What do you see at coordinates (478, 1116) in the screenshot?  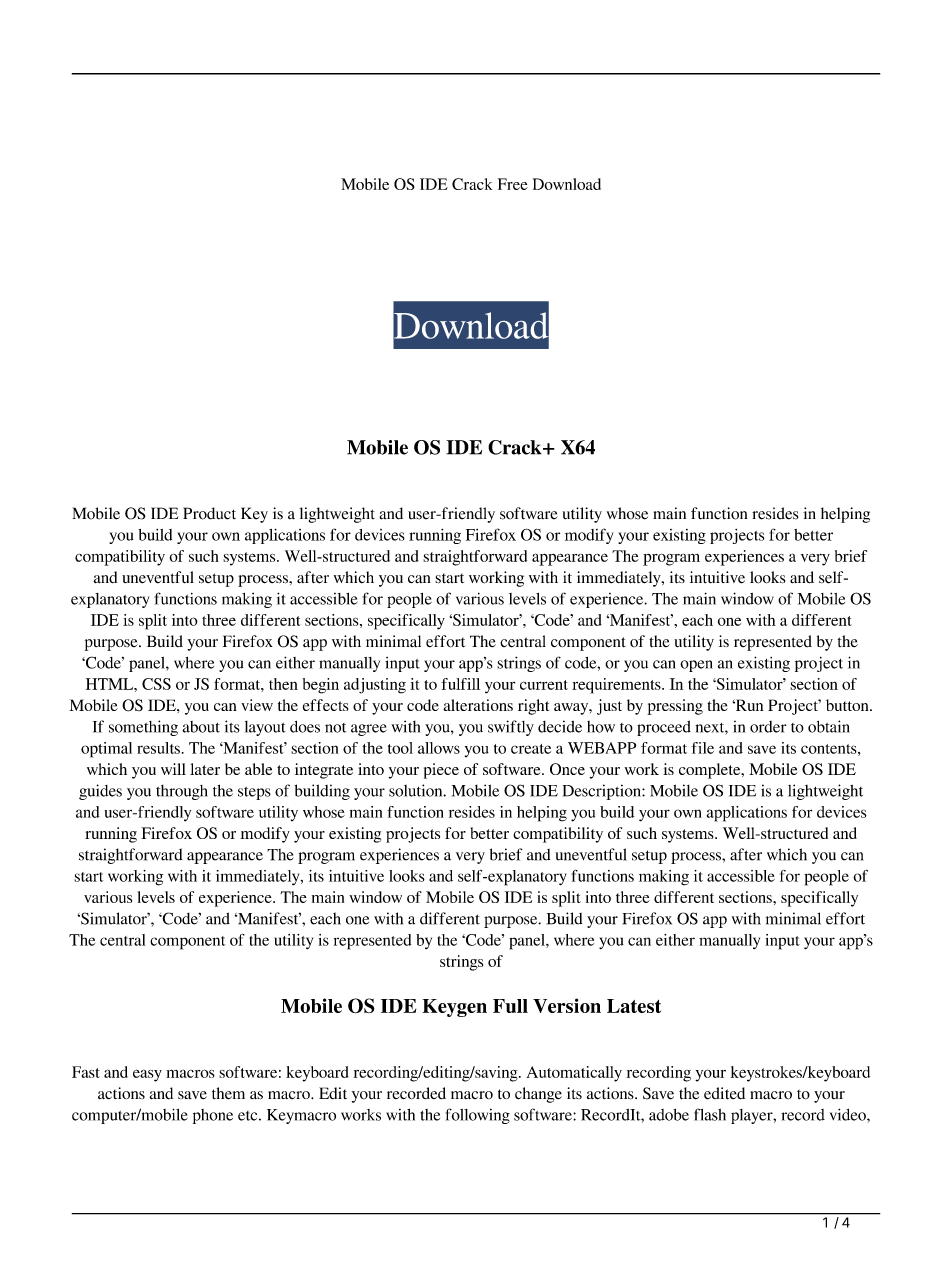 I see `following` at bounding box center [478, 1116].
